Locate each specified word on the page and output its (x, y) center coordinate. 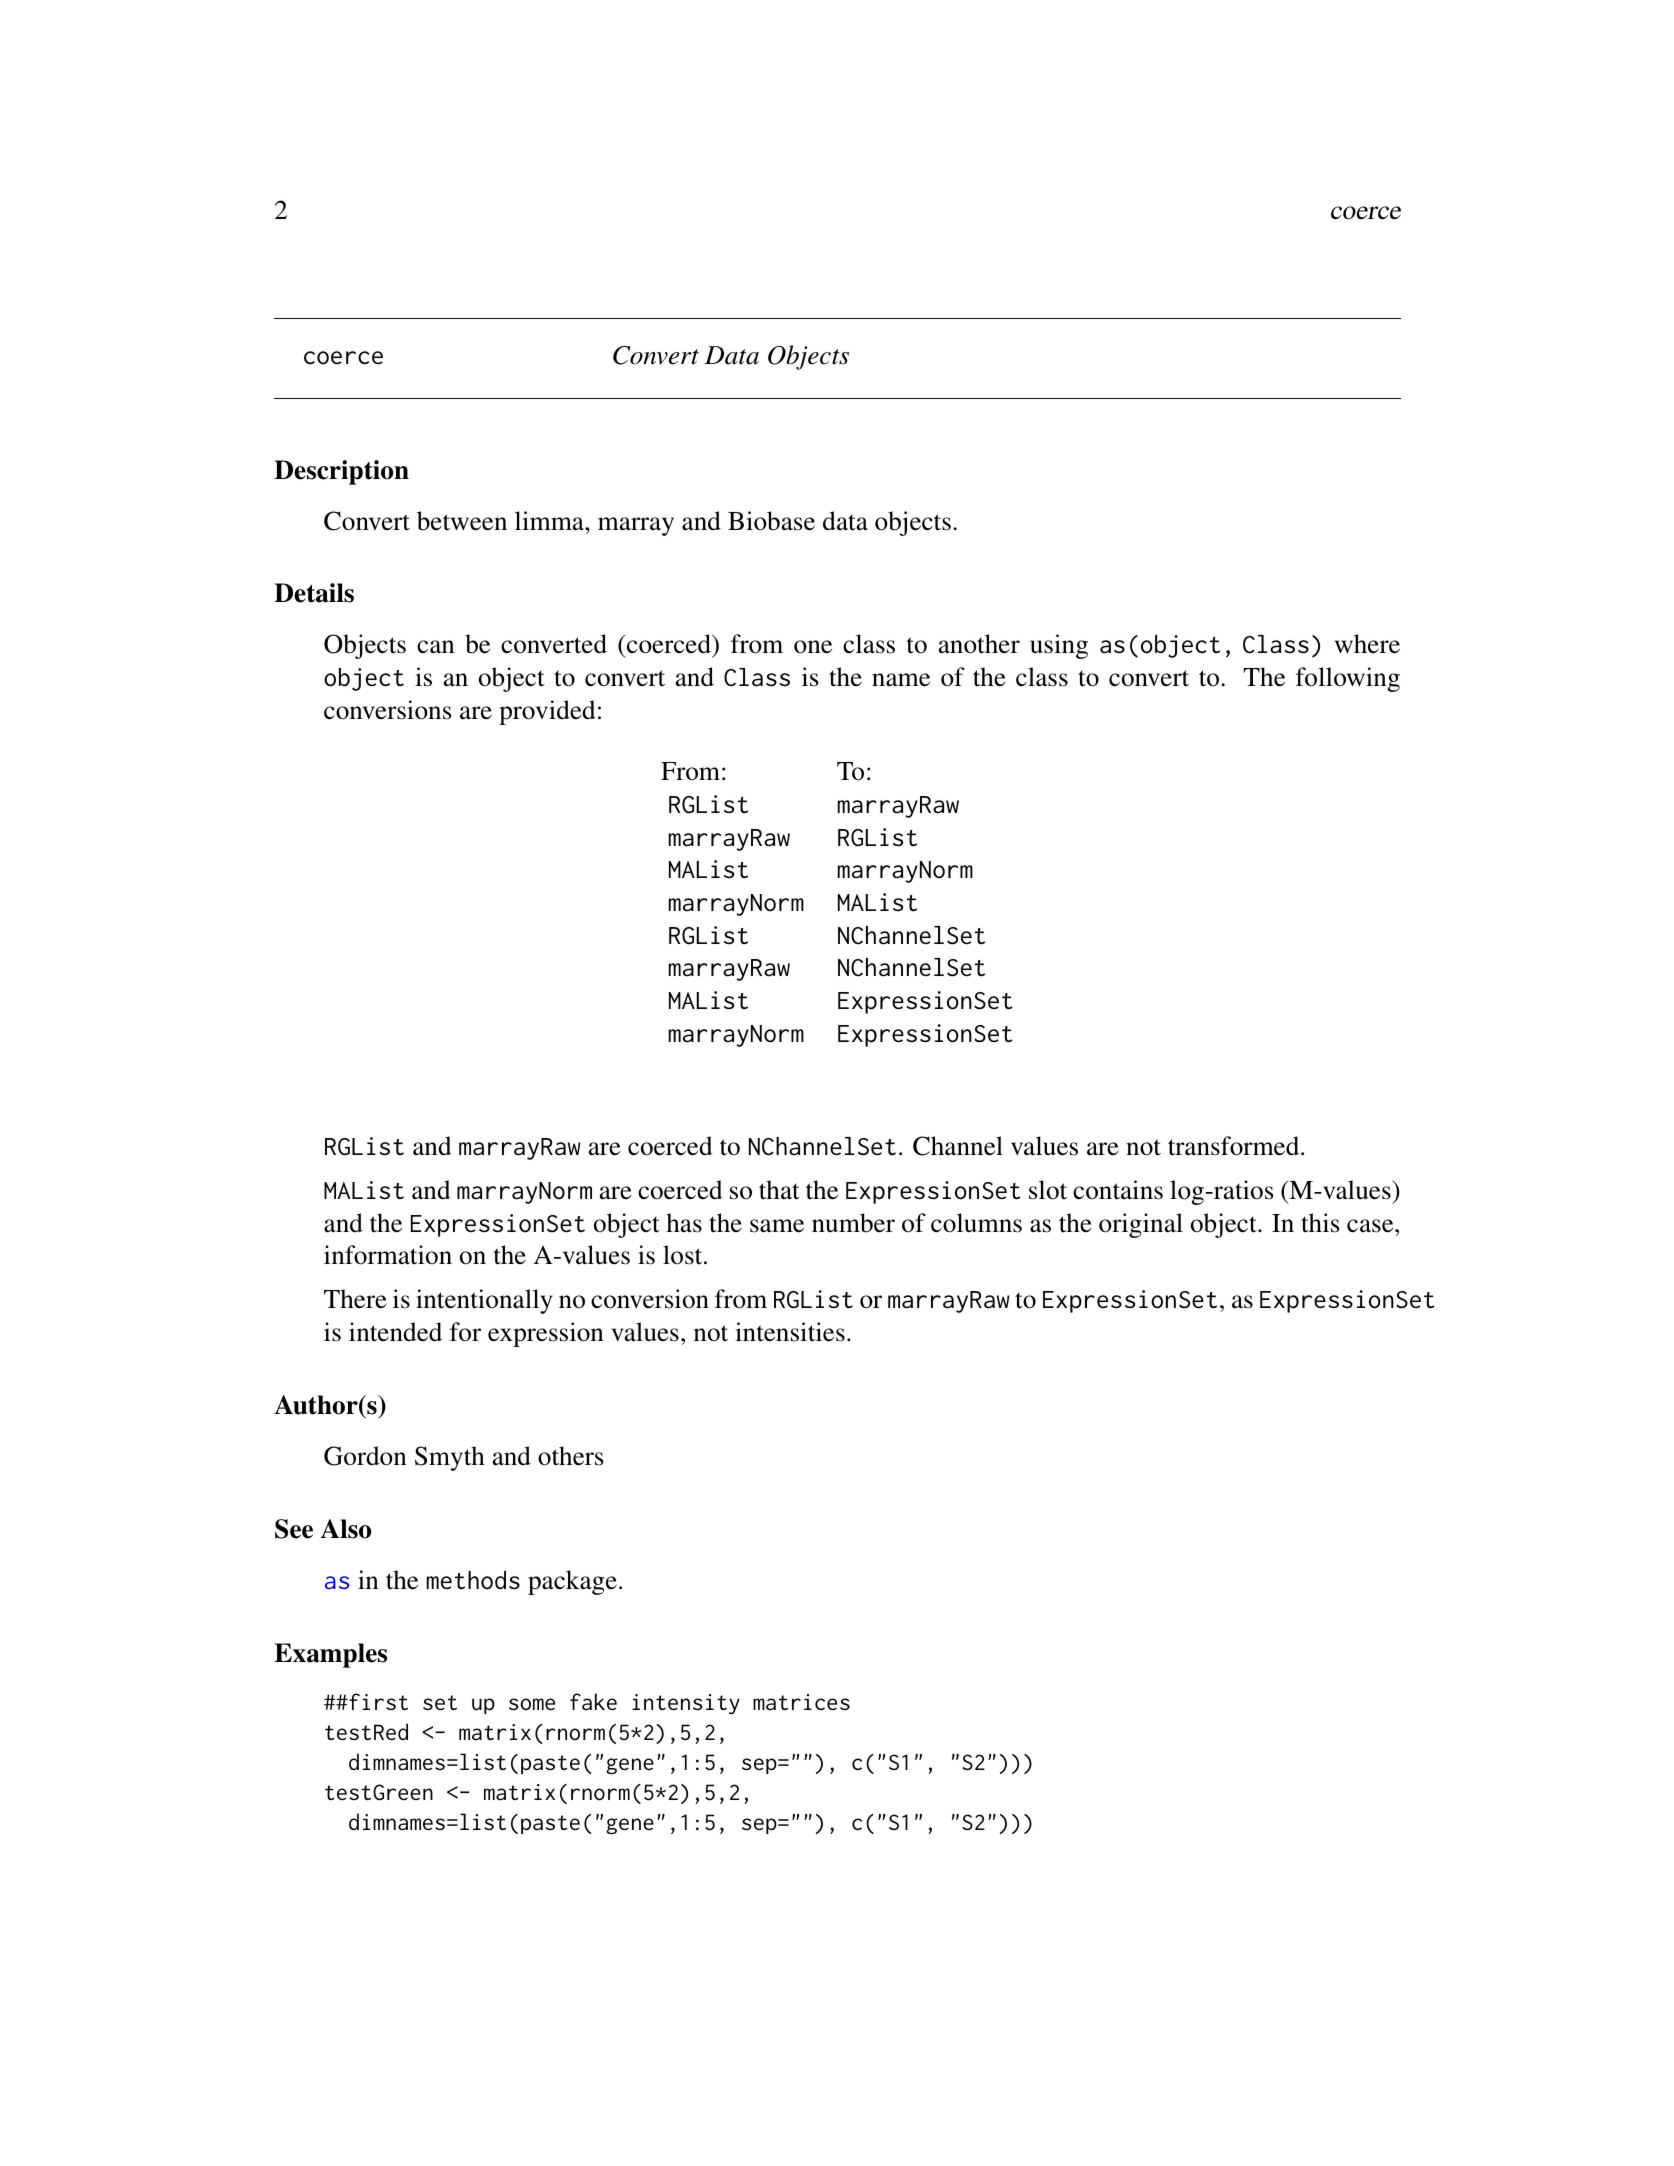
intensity (686, 1704)
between (462, 521)
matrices (801, 1702)
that (779, 1190)
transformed (1235, 1146)
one (813, 647)
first (377, 1701)
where (1367, 644)
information (388, 1255)
